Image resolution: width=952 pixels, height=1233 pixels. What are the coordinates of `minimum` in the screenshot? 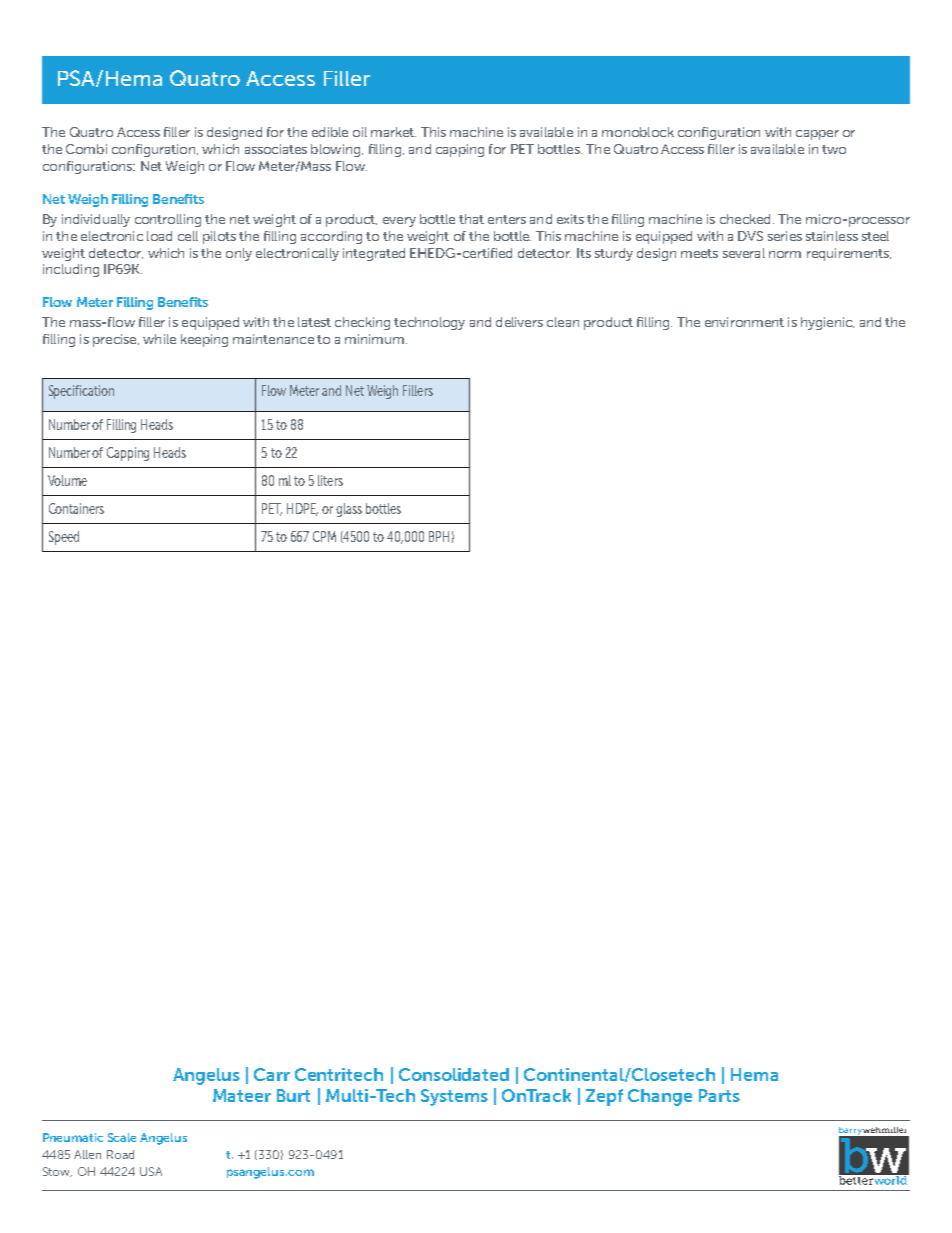 It's located at (374, 339).
